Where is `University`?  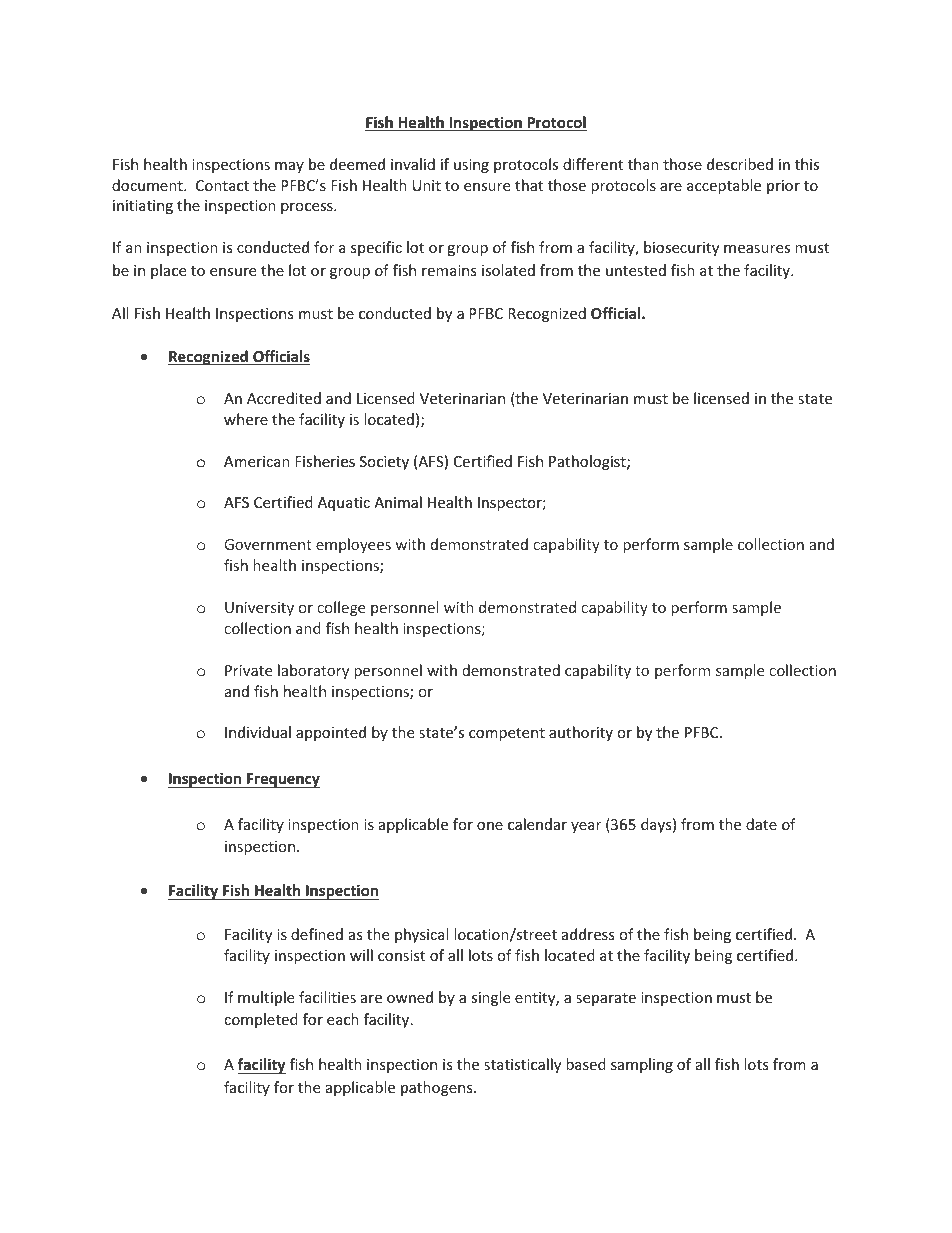
University is located at coordinates (259, 609).
